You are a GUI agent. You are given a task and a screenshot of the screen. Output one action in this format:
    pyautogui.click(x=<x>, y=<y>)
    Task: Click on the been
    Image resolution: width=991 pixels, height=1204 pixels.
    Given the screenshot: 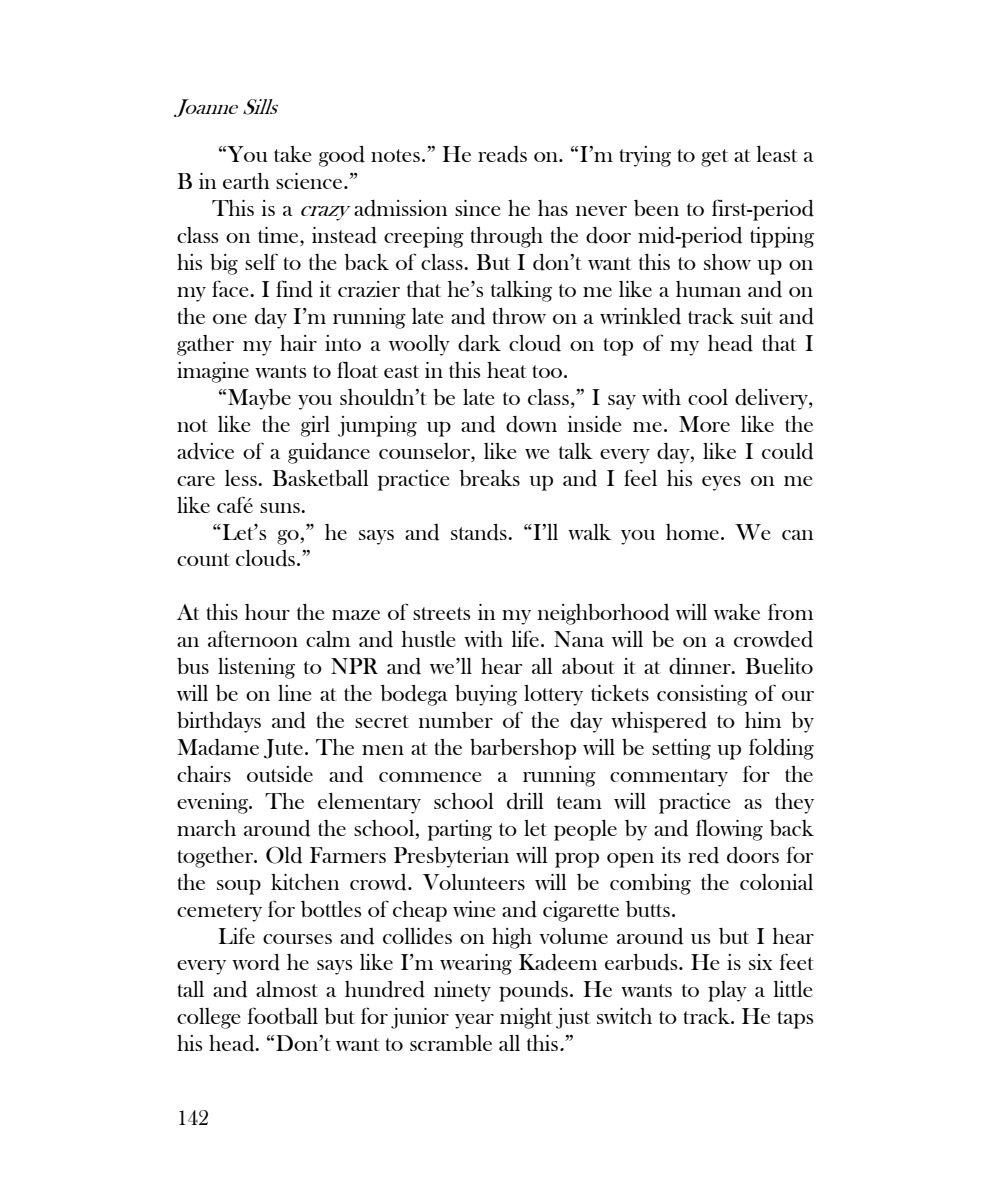 What is the action you would take?
    pyautogui.click(x=656, y=208)
